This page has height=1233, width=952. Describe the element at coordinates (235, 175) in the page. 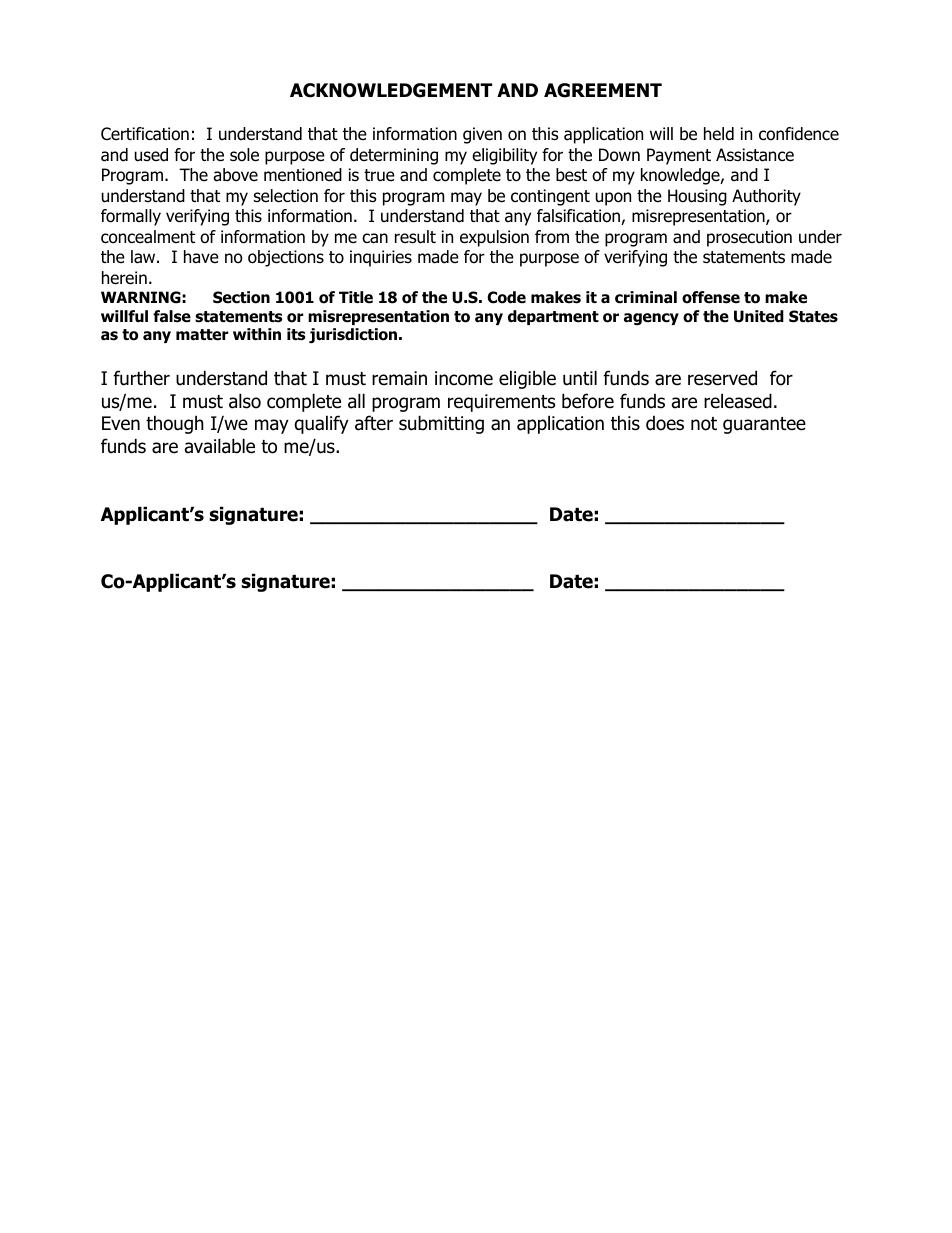

I see `above` at that location.
